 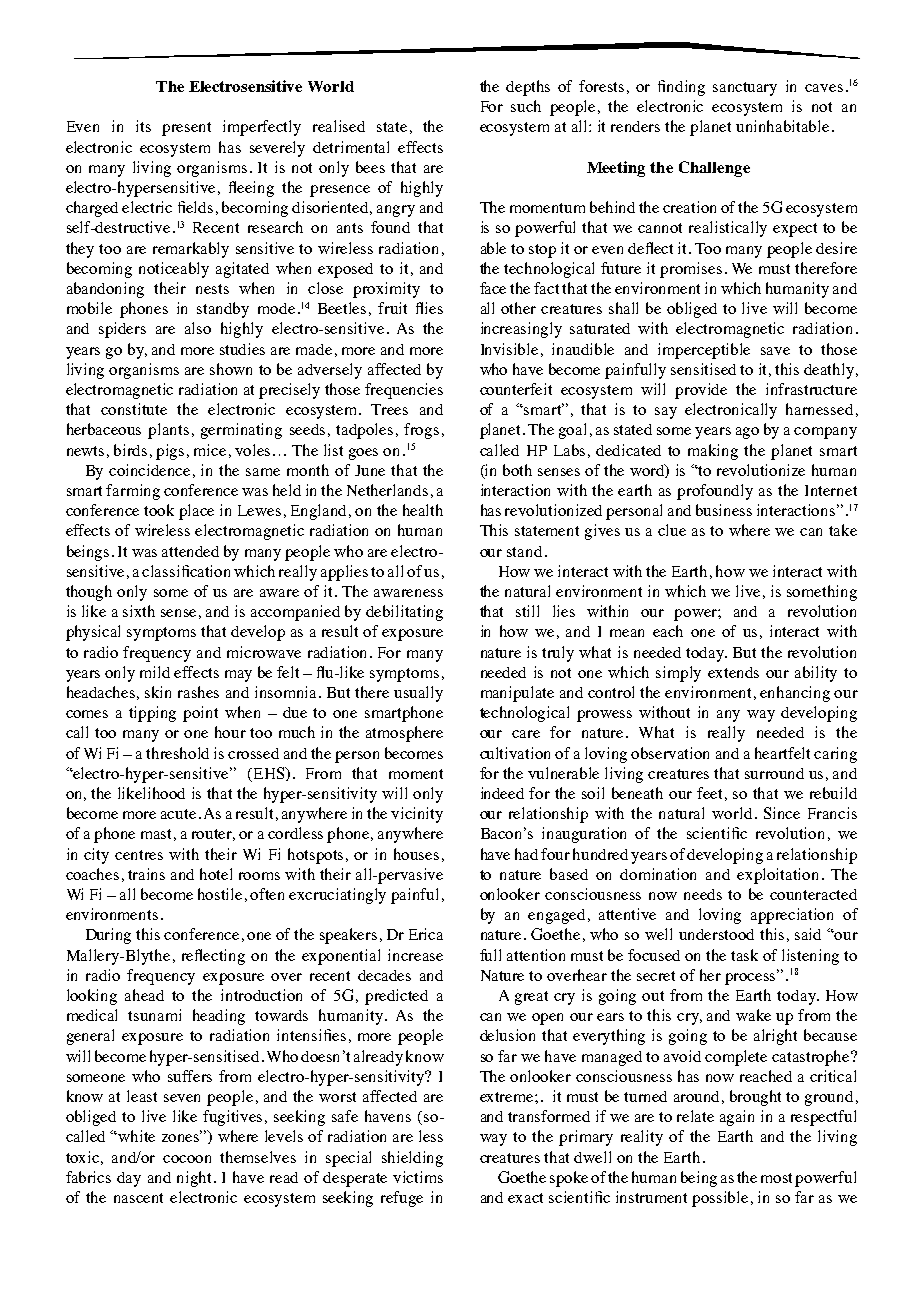 I want to click on such, so click(x=526, y=106).
